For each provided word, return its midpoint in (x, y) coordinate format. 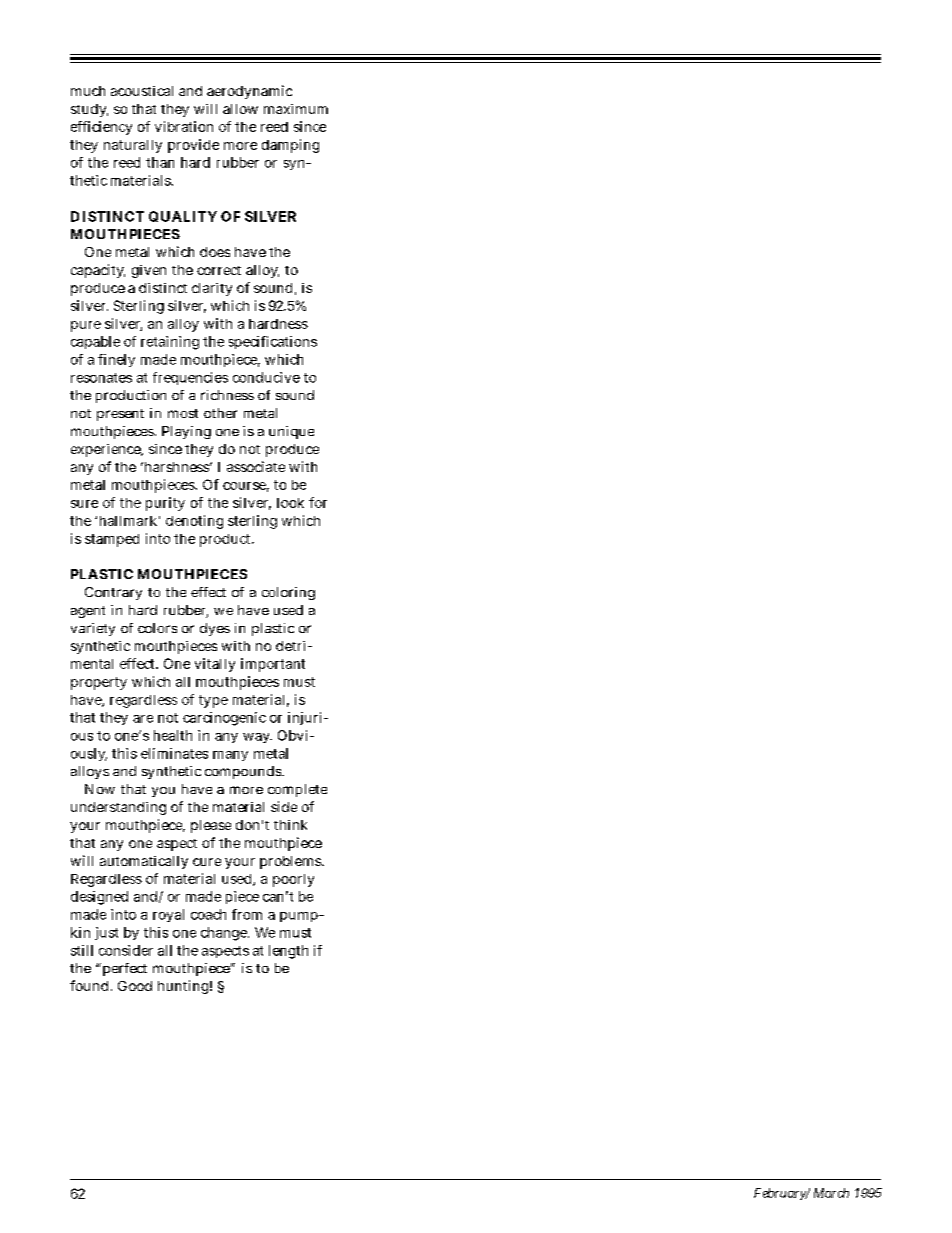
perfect (123, 969)
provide (193, 146)
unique (291, 432)
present (120, 415)
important (273, 665)
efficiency (101, 128)
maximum (296, 109)
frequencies (190, 378)
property (99, 683)
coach (208, 914)
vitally (215, 665)
